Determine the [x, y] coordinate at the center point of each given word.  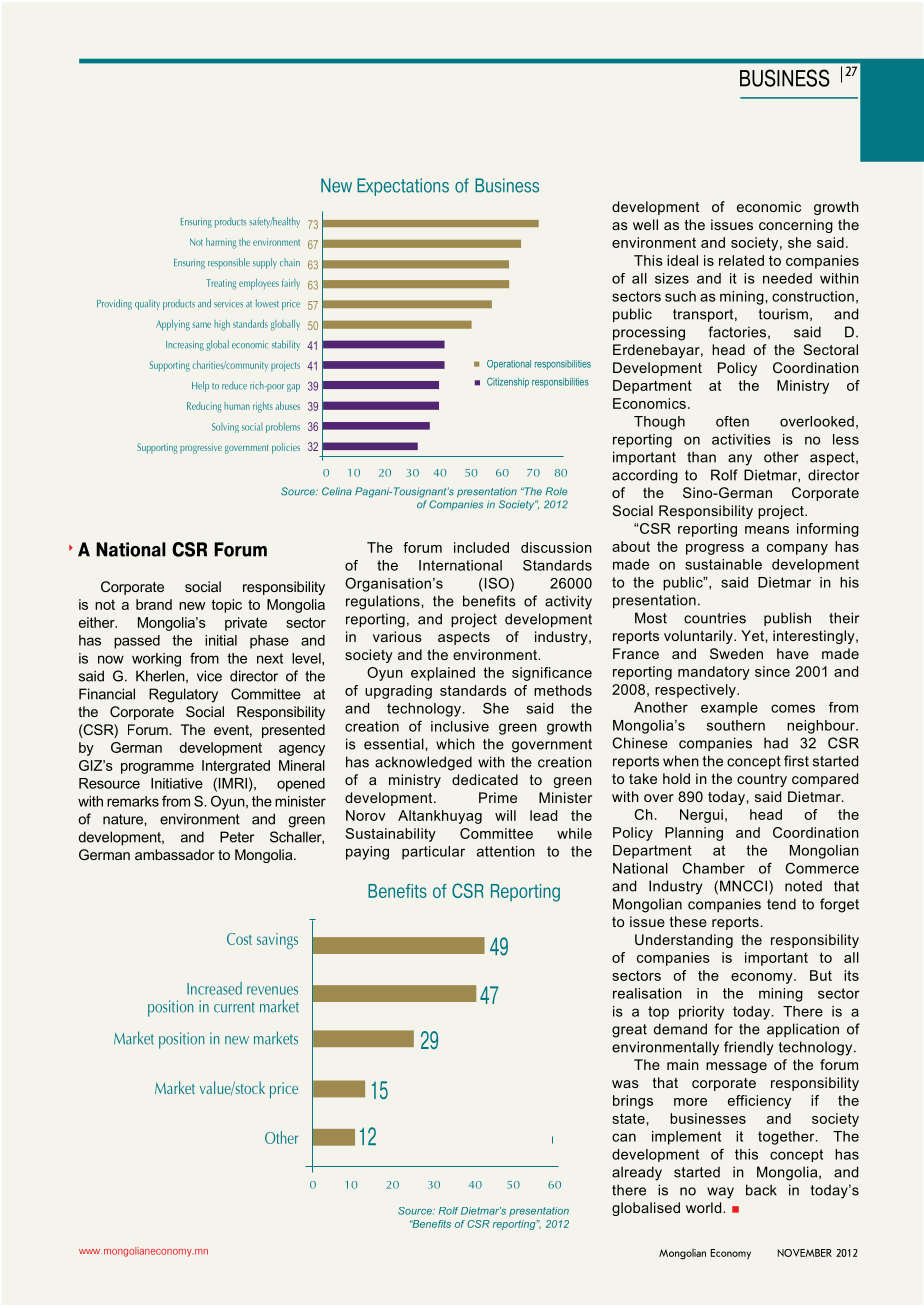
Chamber [713, 868]
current [234, 1007]
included [481, 547]
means [767, 530]
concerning [796, 226]
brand [154, 604]
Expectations [403, 187]
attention [506, 851]
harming [221, 243]
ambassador [175, 854]
